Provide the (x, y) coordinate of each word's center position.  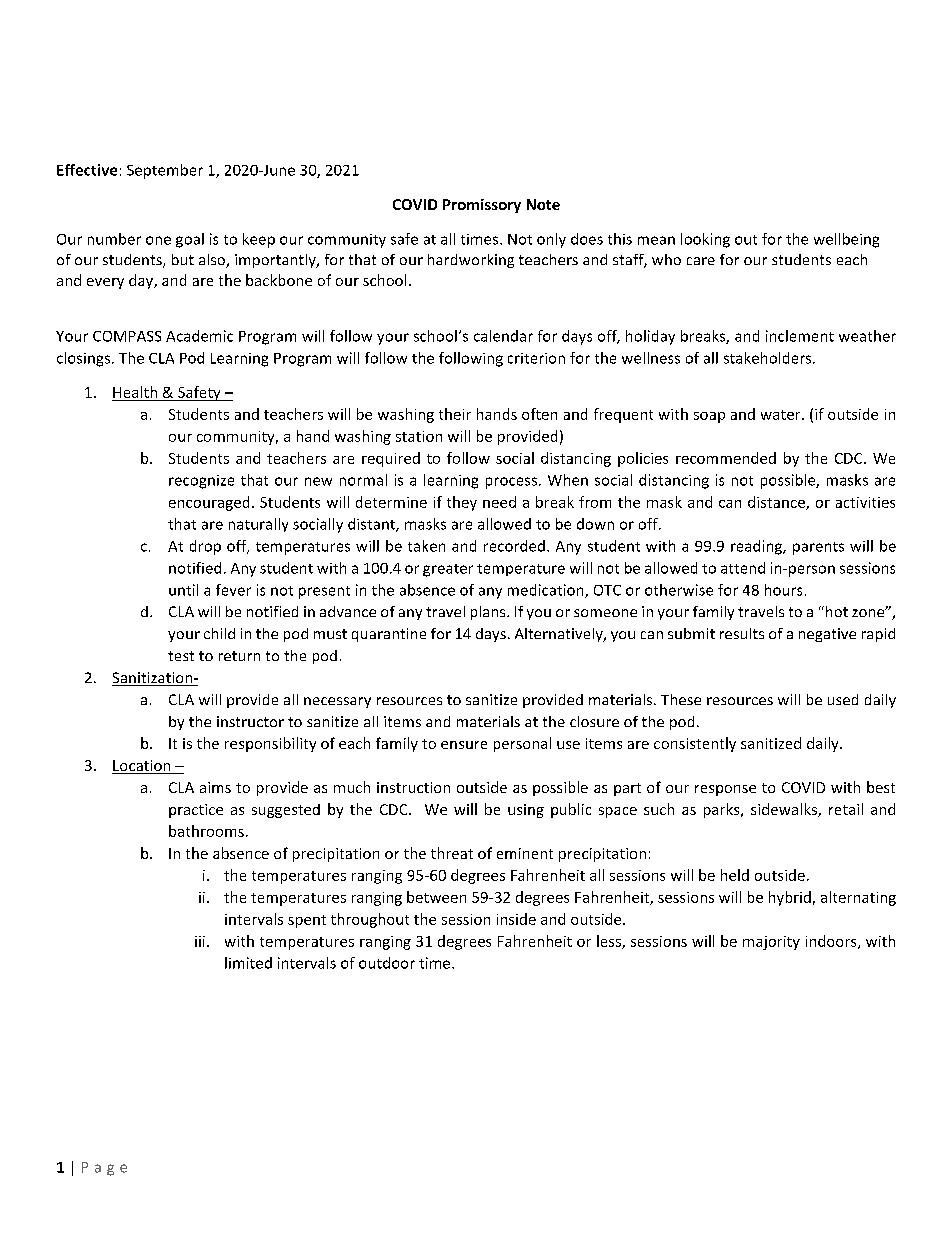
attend (743, 568)
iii (200, 941)
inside (516, 919)
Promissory (482, 206)
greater (448, 570)
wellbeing (846, 240)
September (165, 171)
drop (205, 547)
